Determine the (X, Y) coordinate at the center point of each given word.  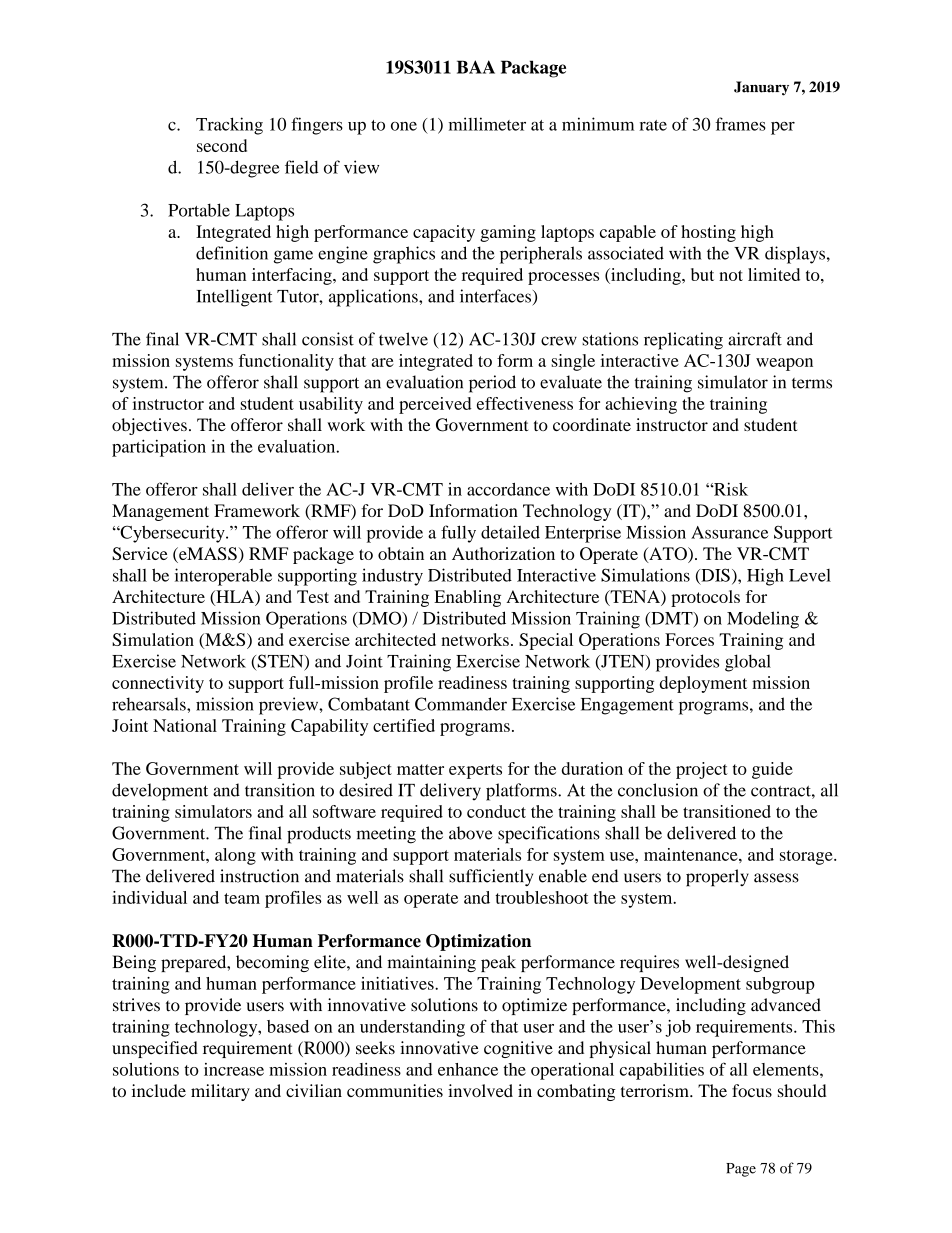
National (185, 725)
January (761, 88)
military (220, 1092)
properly (717, 878)
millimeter (487, 124)
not (731, 275)
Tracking (229, 126)
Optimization (478, 942)
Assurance (729, 532)
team (242, 898)
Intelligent (235, 298)
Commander (461, 704)
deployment (703, 684)
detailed (510, 532)
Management (160, 512)
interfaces (495, 296)
